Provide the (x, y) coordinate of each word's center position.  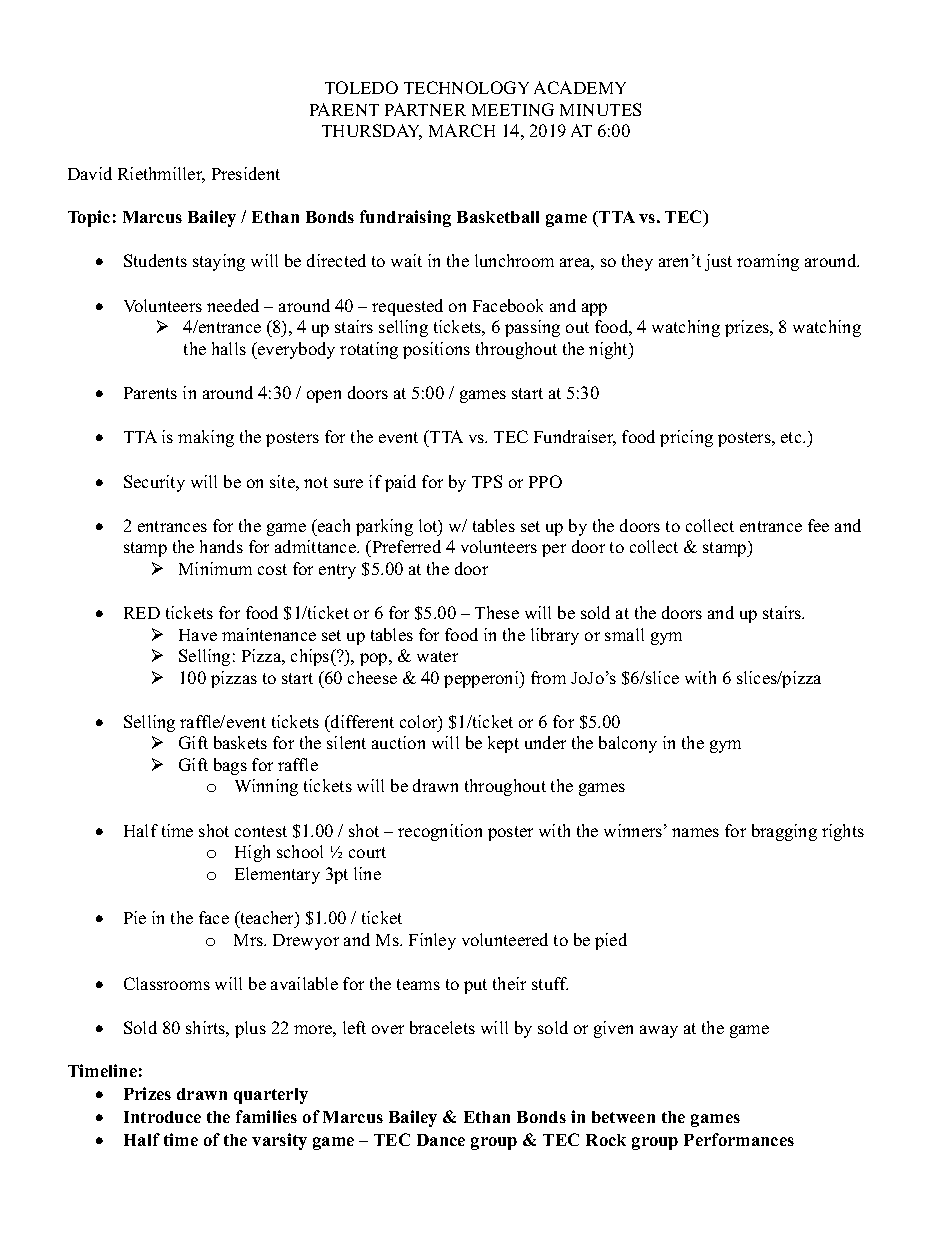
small (624, 634)
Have (198, 635)
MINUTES (600, 109)
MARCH (462, 130)
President (246, 173)
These (497, 612)
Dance (441, 1140)
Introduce (162, 1117)
